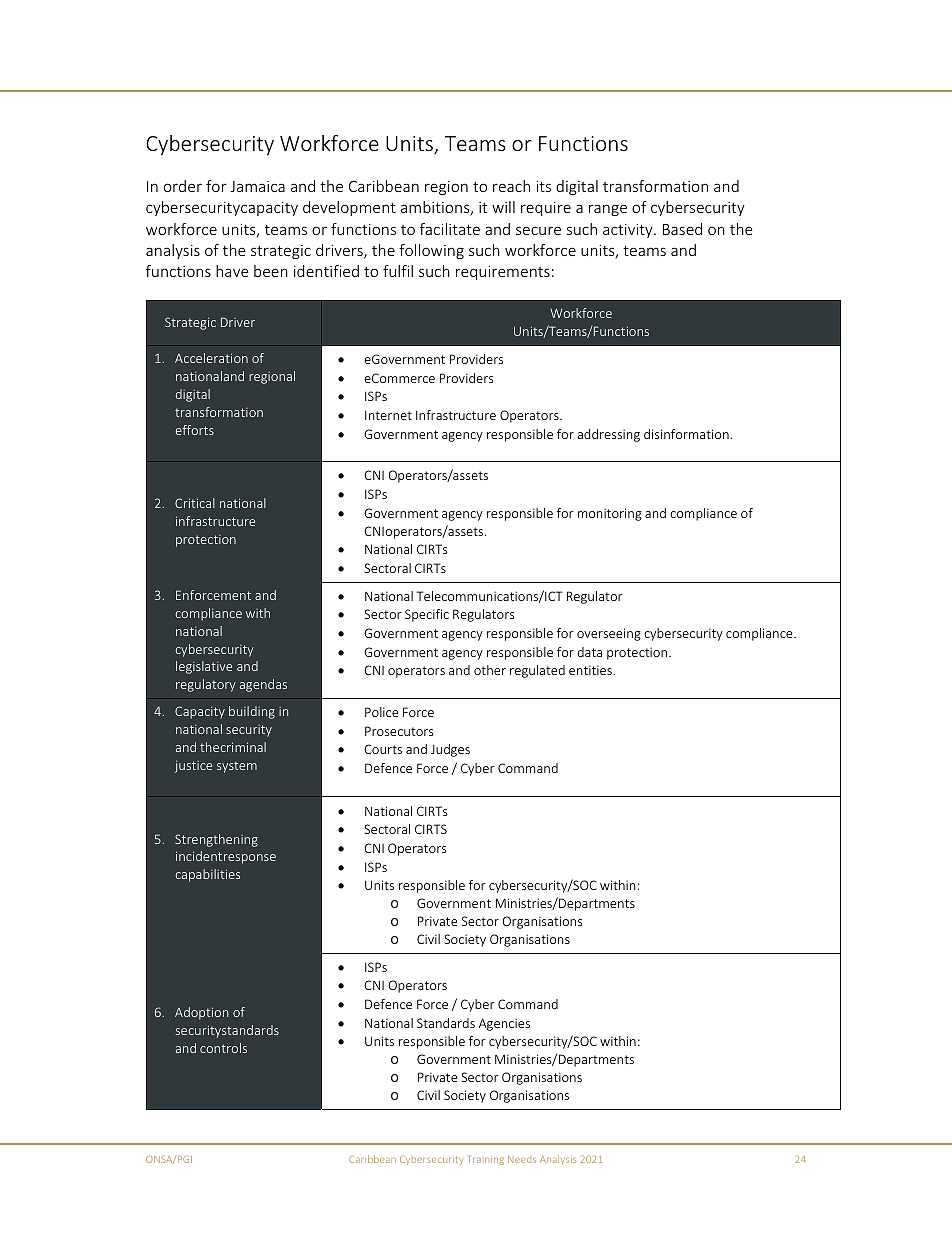 This image has width=952, height=1233. Describe the element at coordinates (195, 503) in the image. I see `Critical` at that location.
